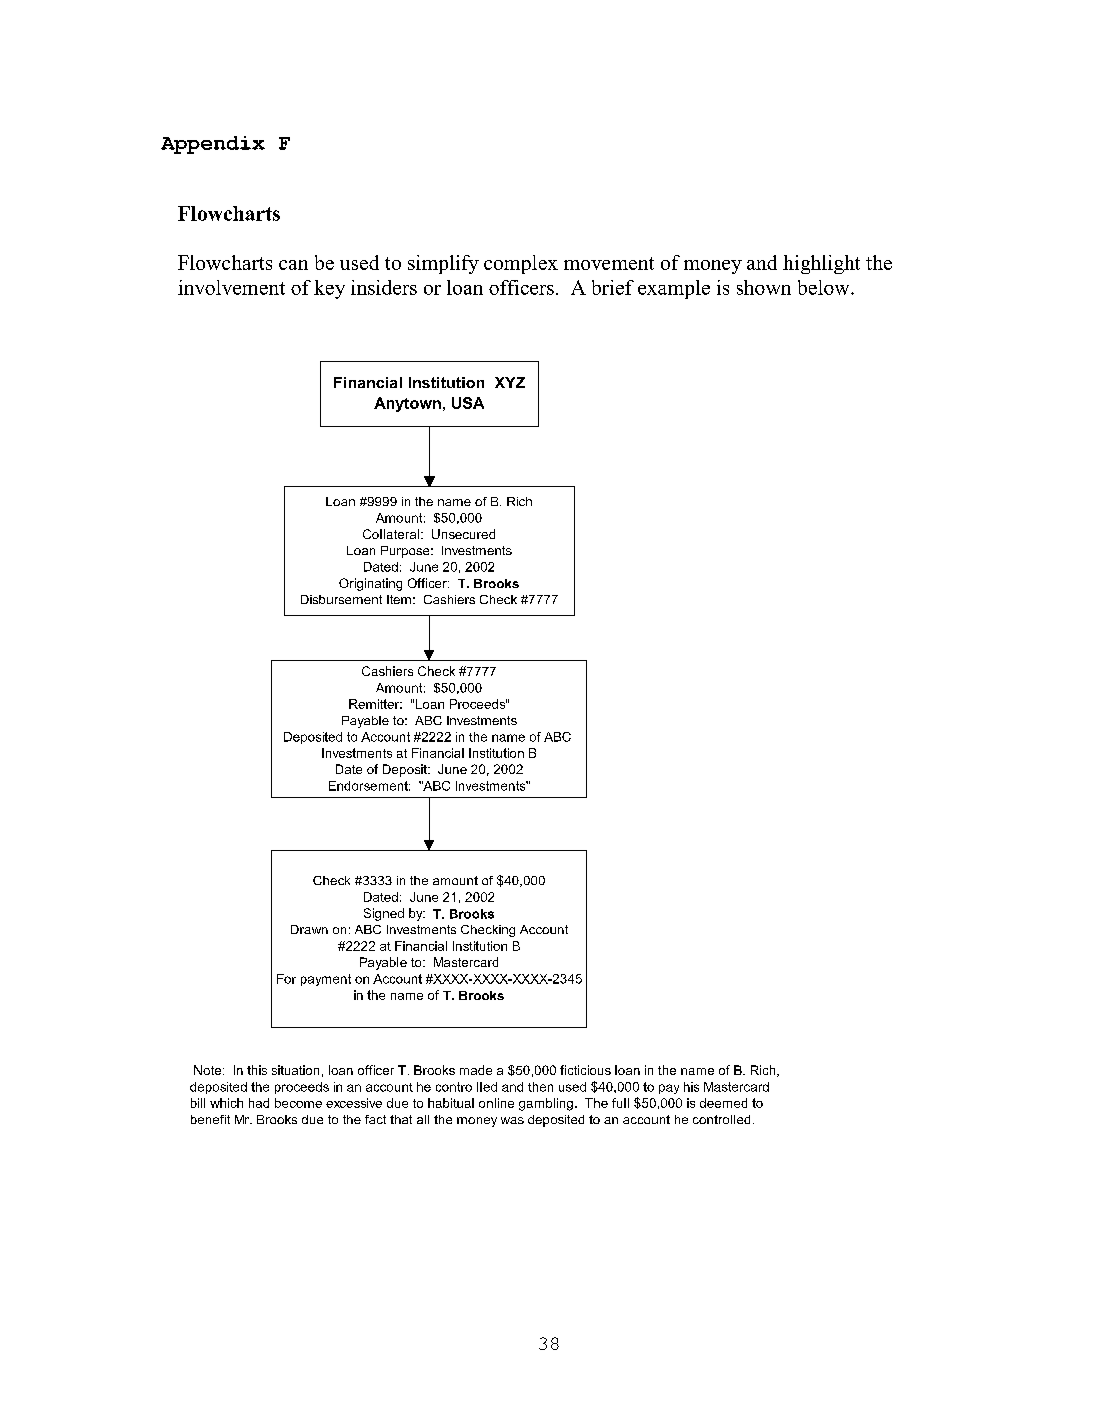  I want to click on shown, so click(764, 287).
